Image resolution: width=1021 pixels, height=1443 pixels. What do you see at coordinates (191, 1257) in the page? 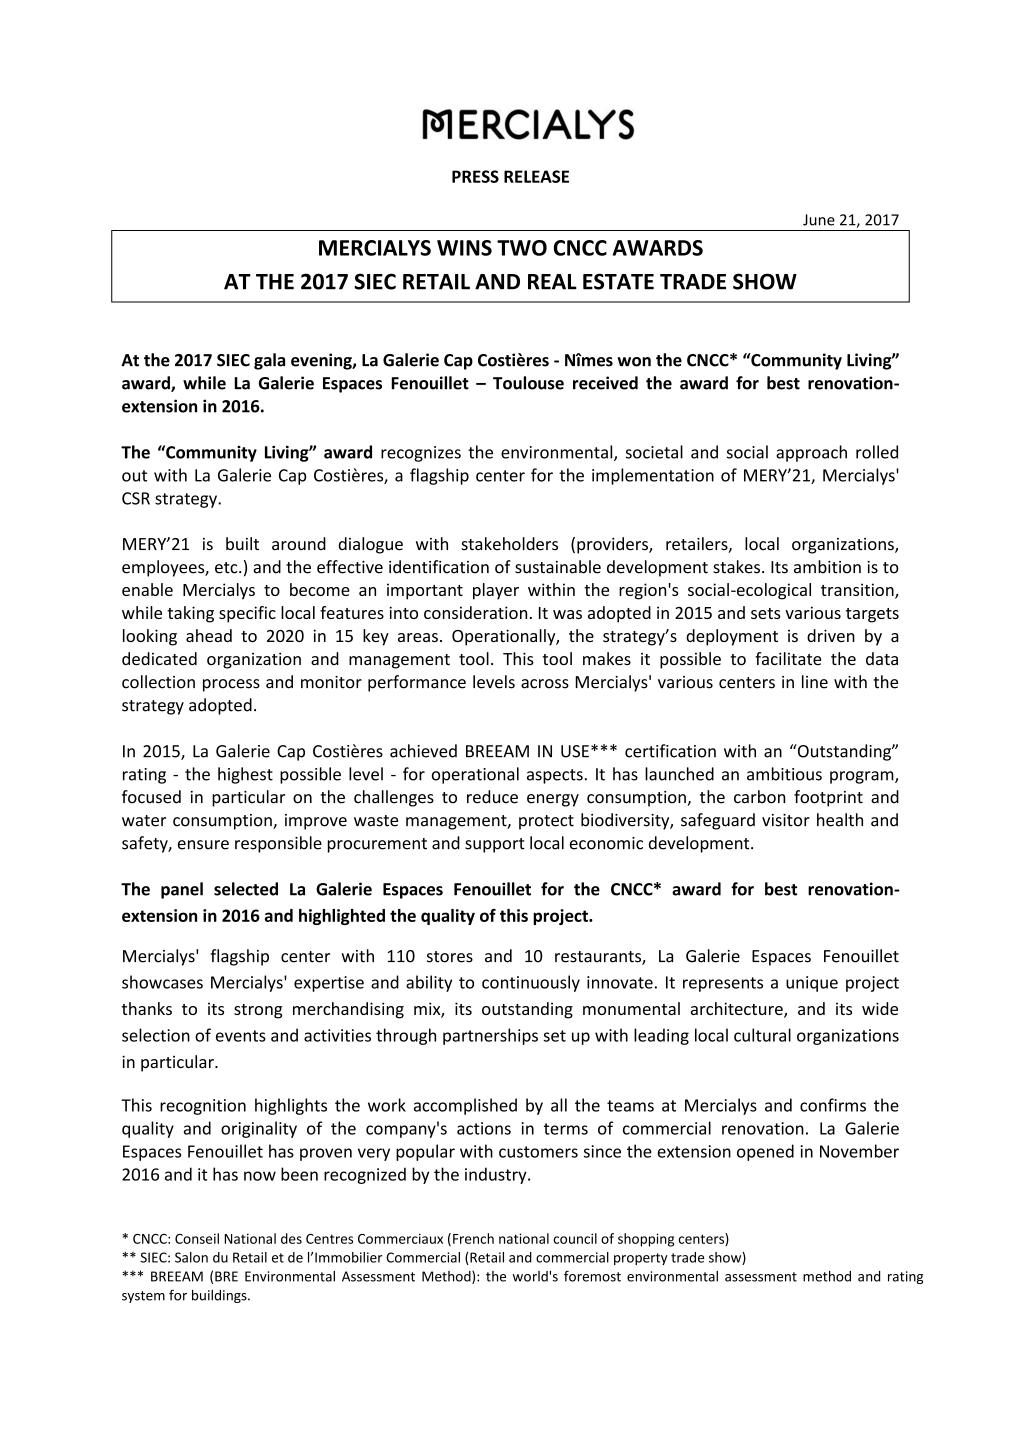
I see `Salon` at bounding box center [191, 1257].
